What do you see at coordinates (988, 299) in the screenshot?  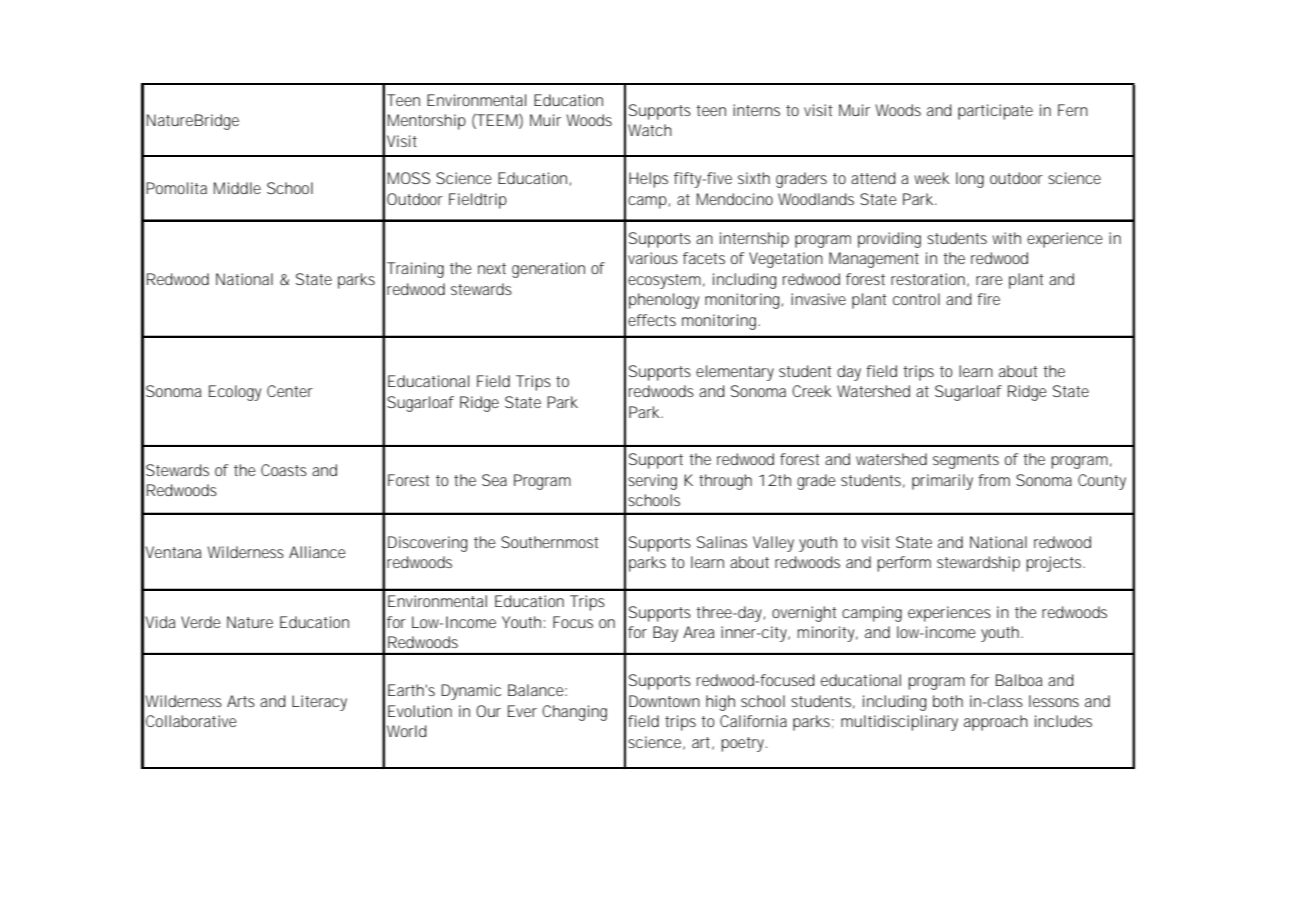 I see `fire` at bounding box center [988, 299].
